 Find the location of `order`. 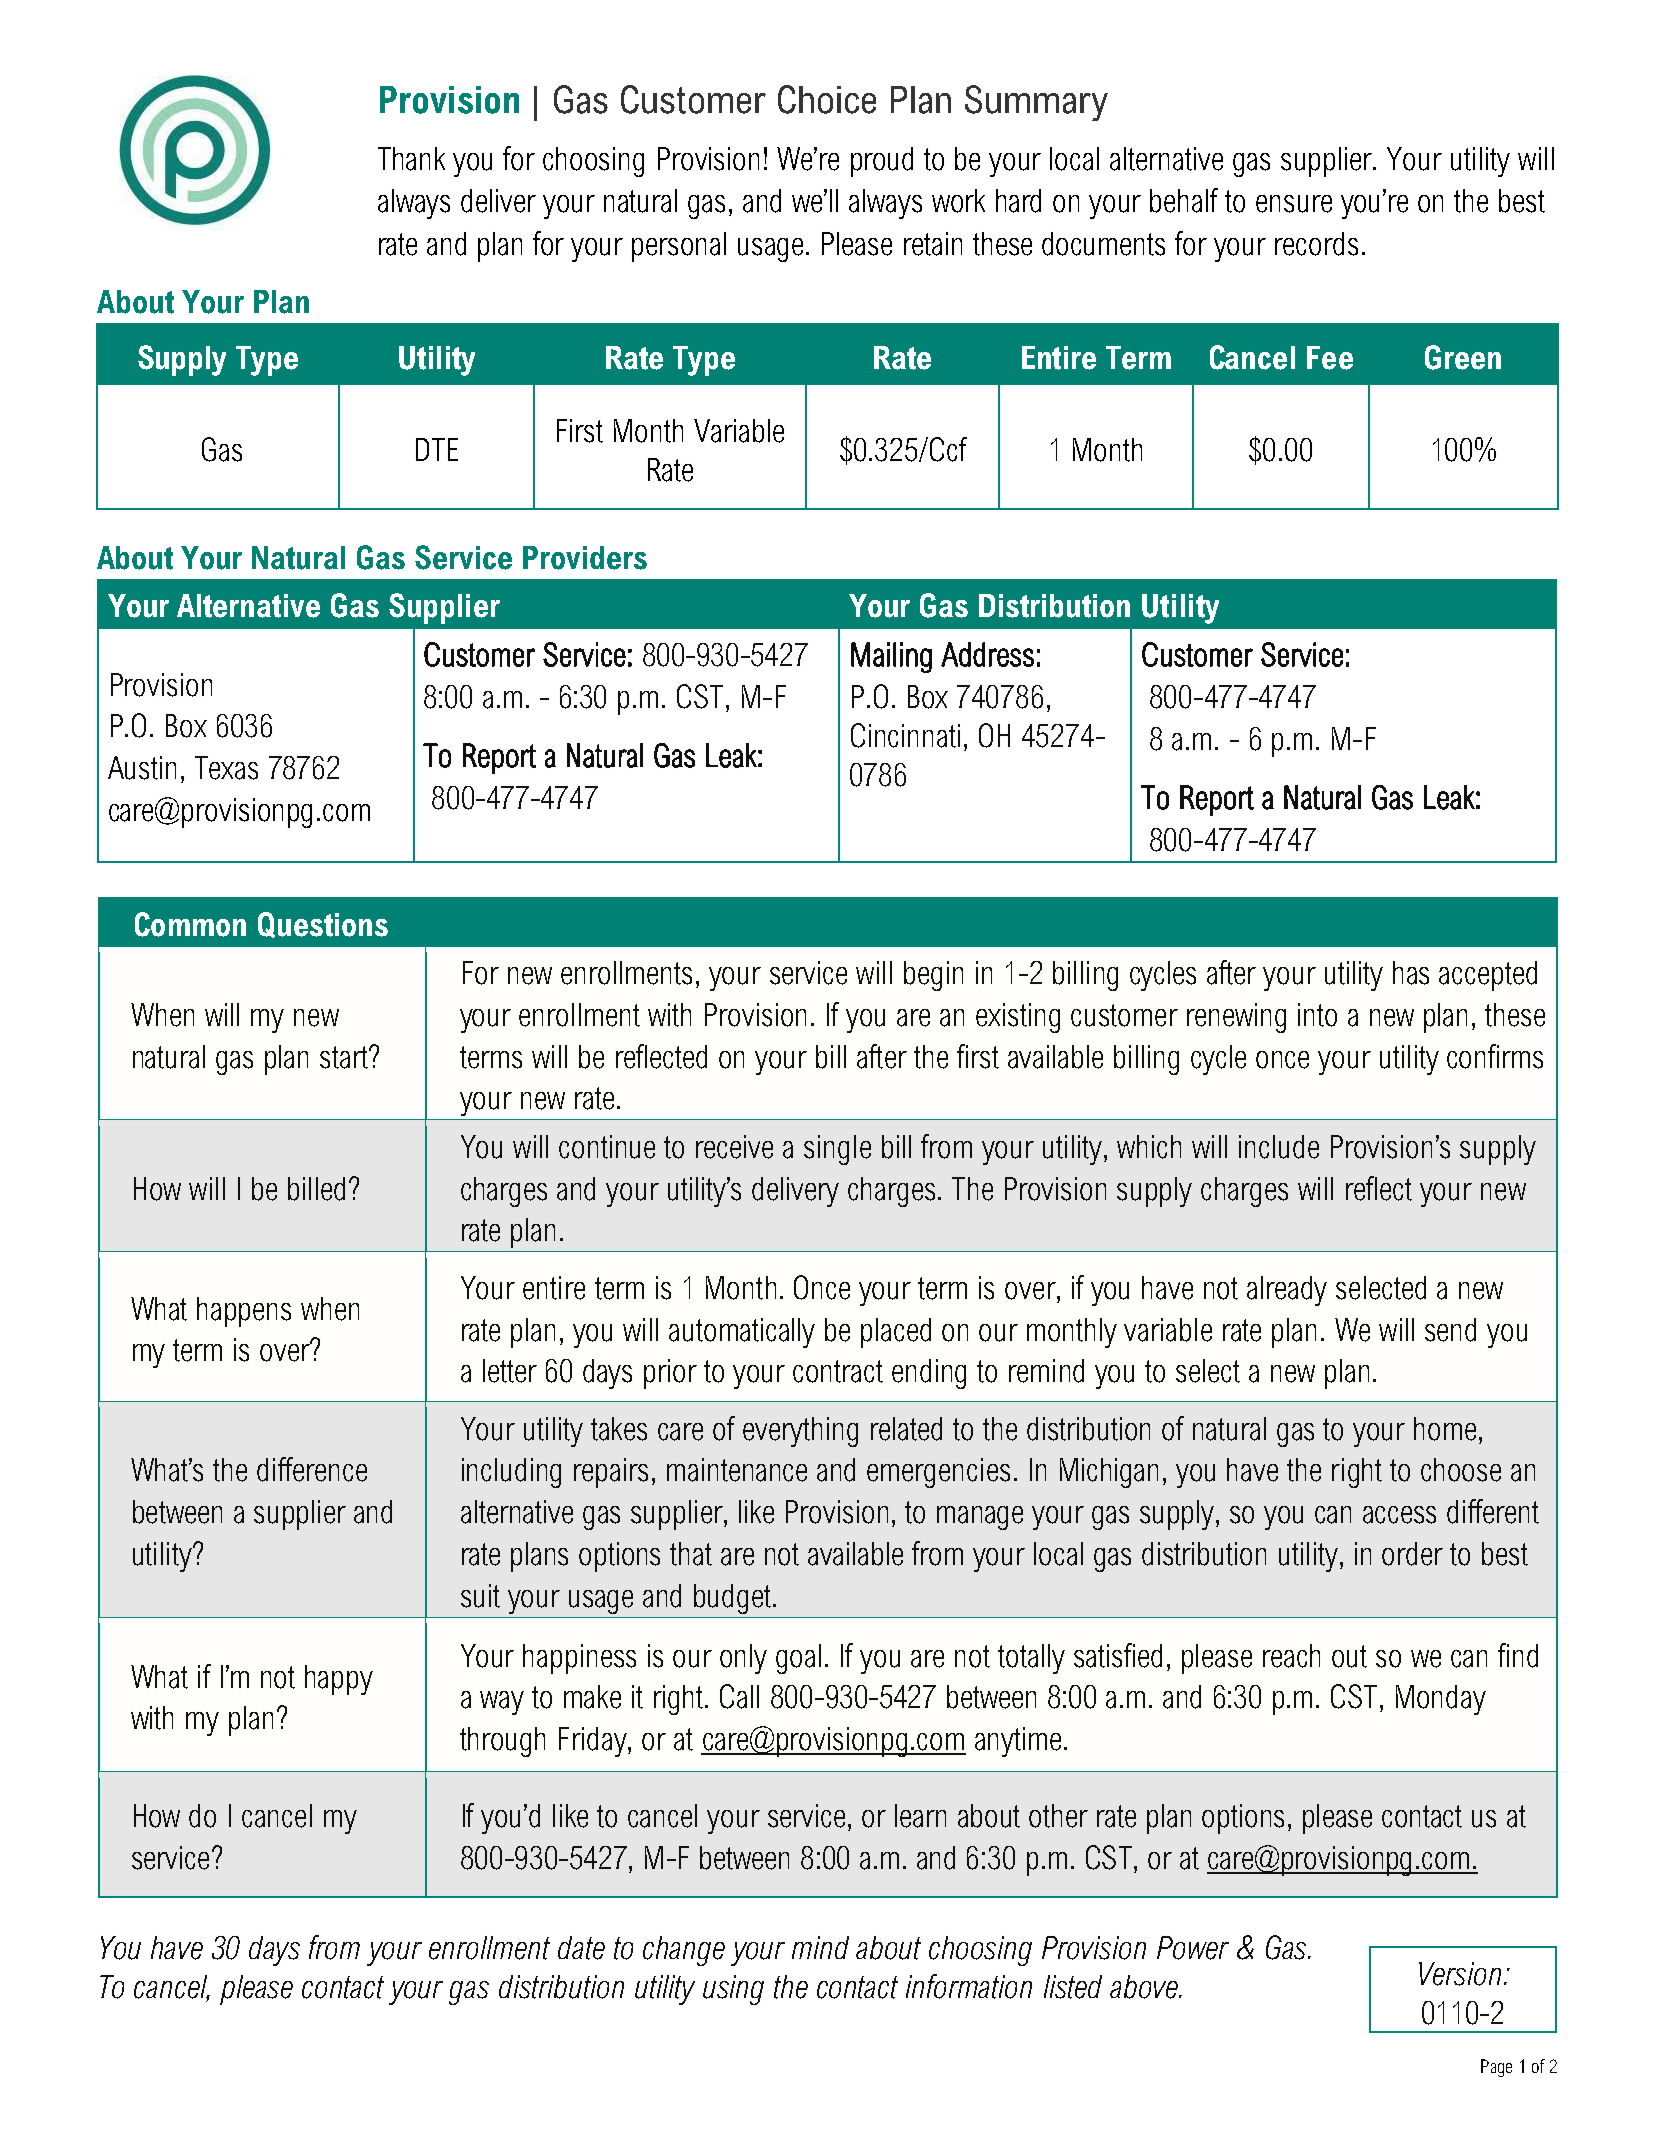

order is located at coordinates (1412, 1554).
